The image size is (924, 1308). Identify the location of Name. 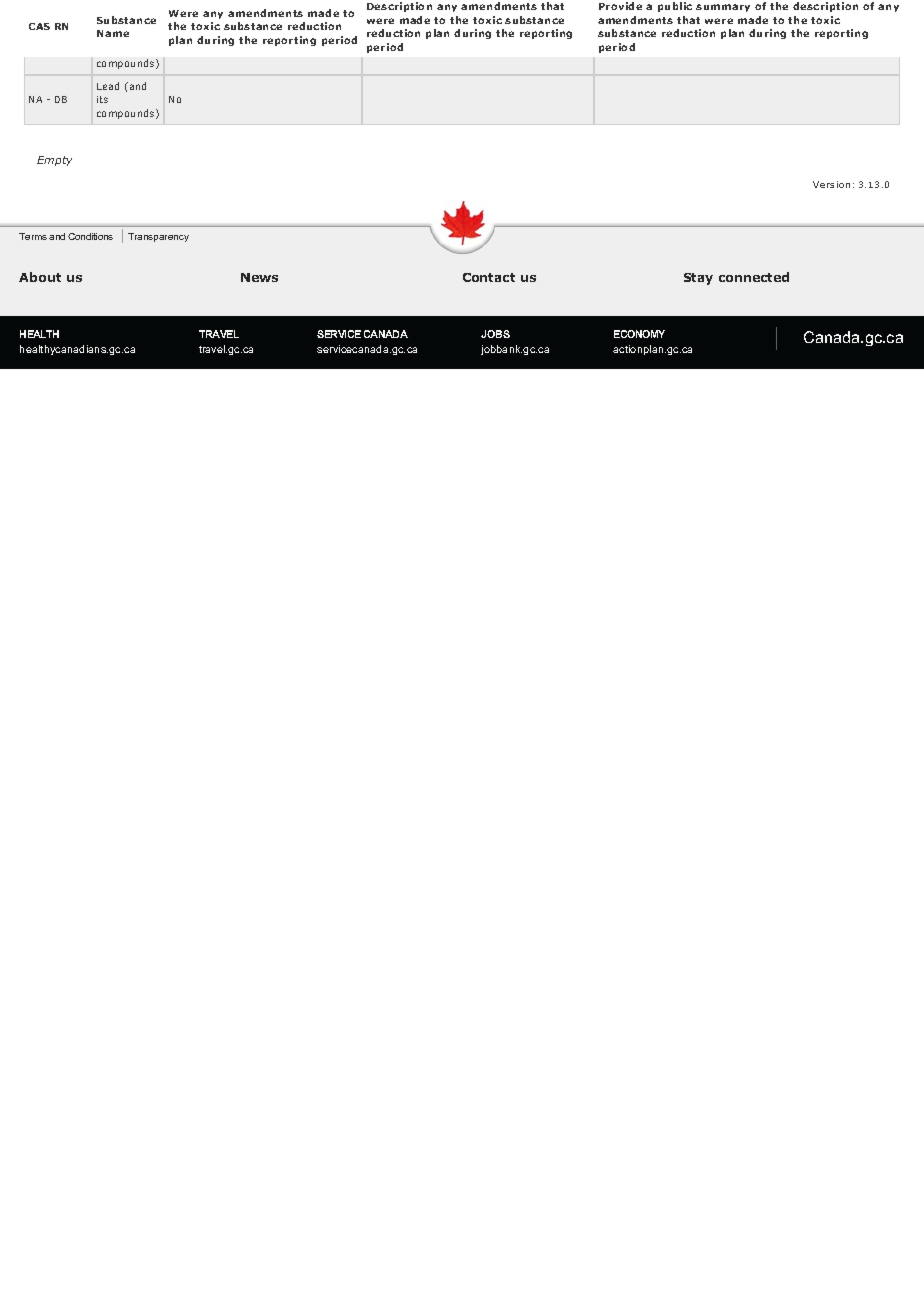
(113, 33).
